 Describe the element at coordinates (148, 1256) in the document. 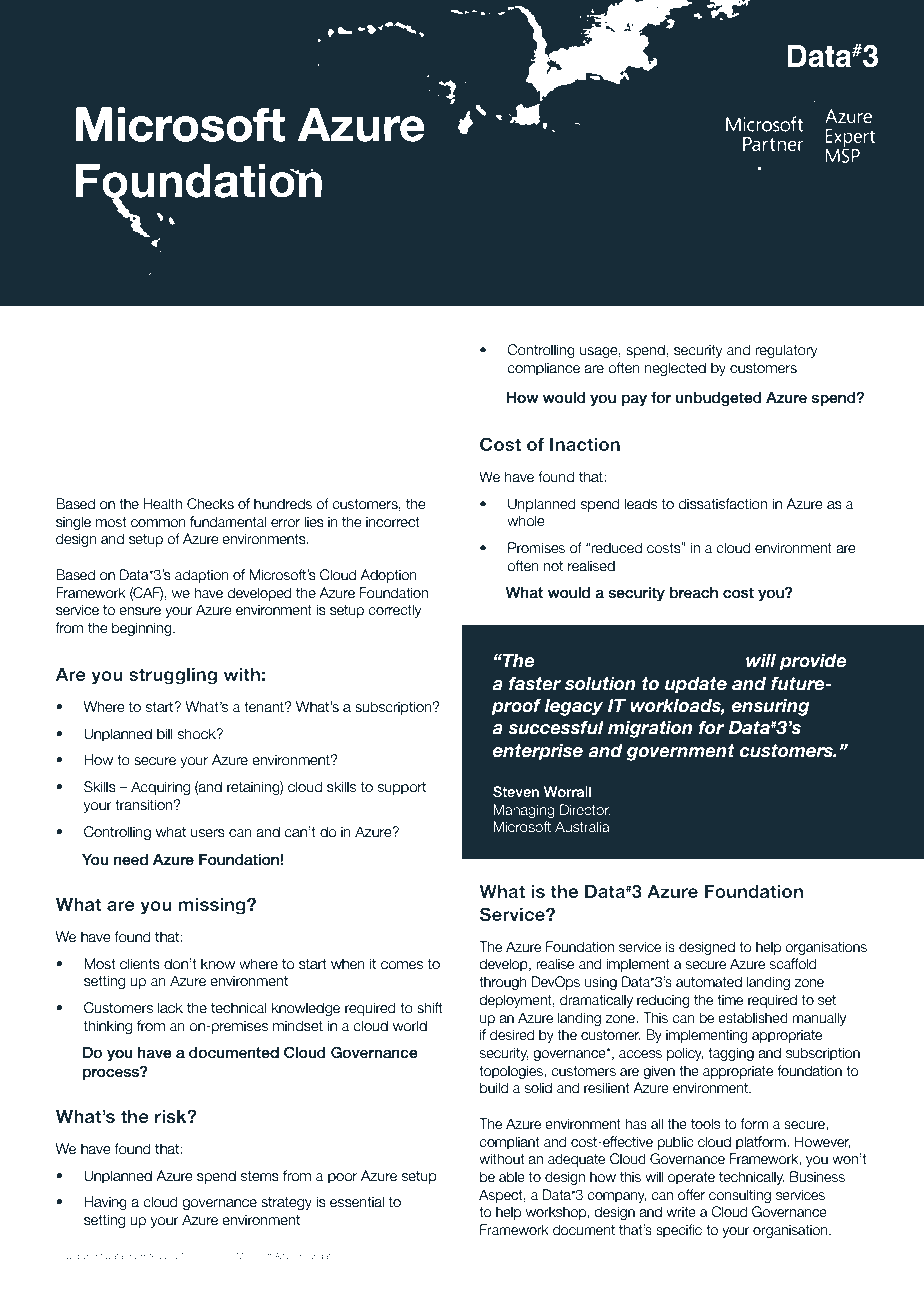

I see `Limited` at that location.
